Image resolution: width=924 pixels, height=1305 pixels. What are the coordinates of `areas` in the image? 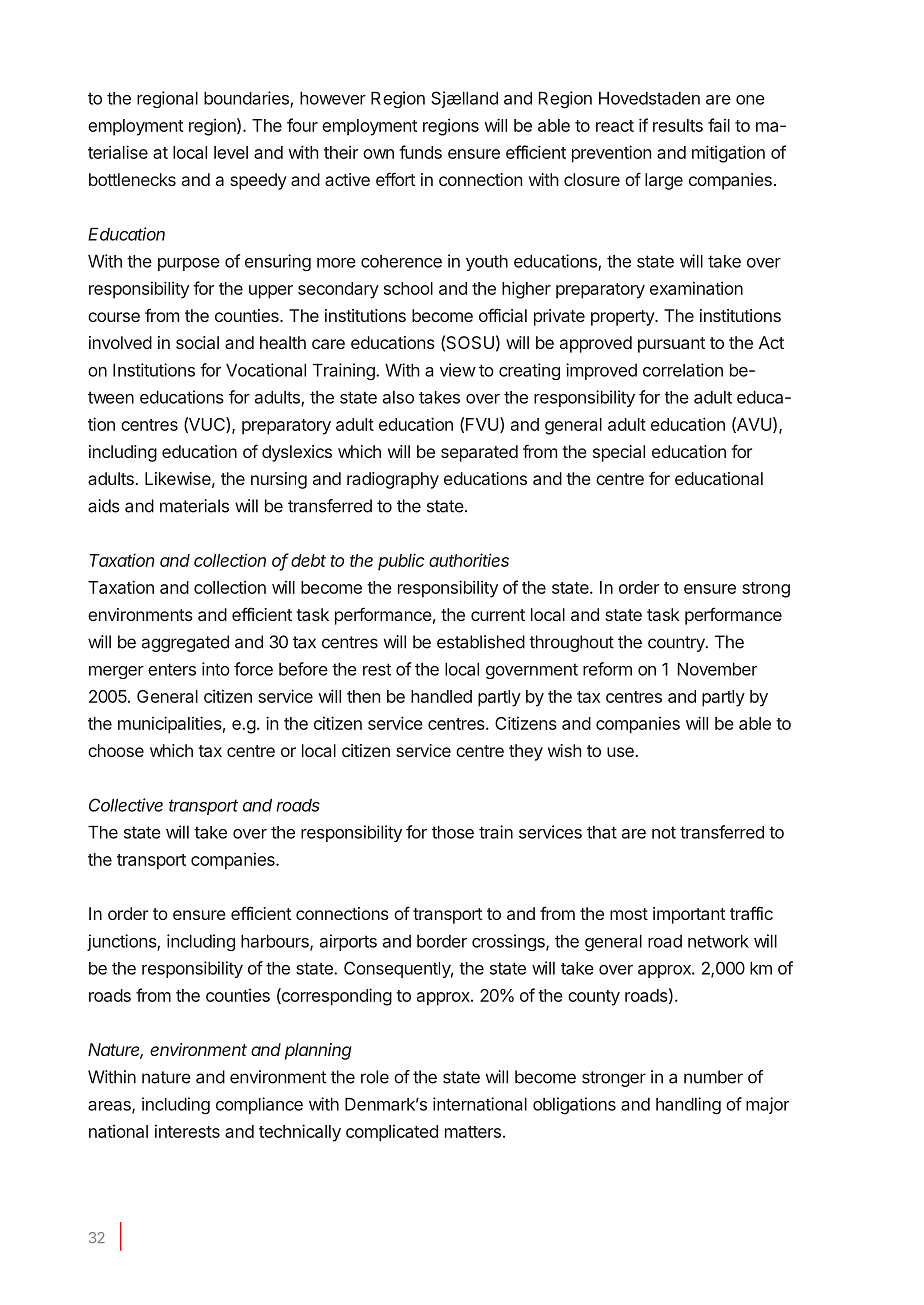 It's located at (110, 1107).
